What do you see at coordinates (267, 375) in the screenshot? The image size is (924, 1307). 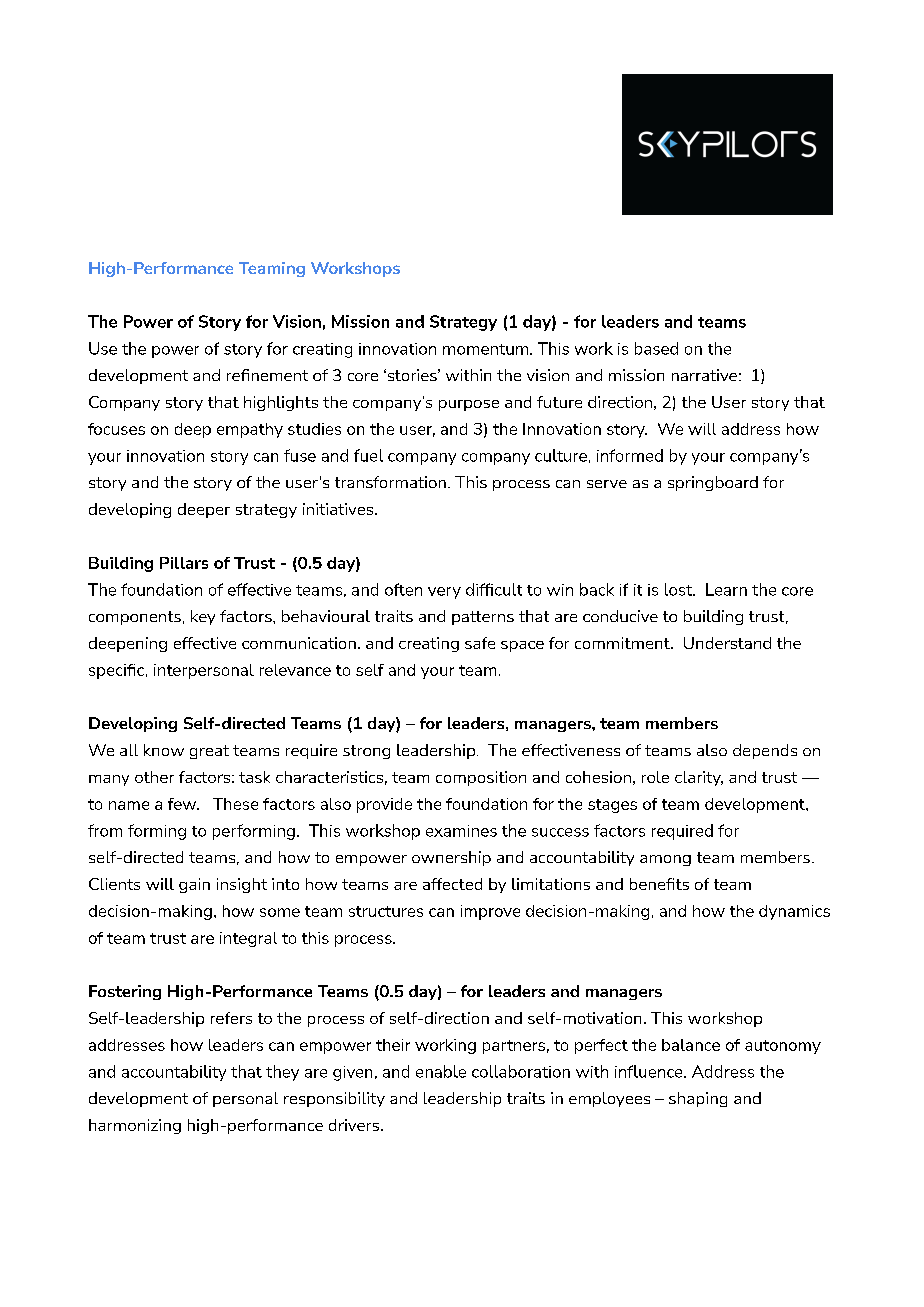 I see `refinement` at bounding box center [267, 375].
